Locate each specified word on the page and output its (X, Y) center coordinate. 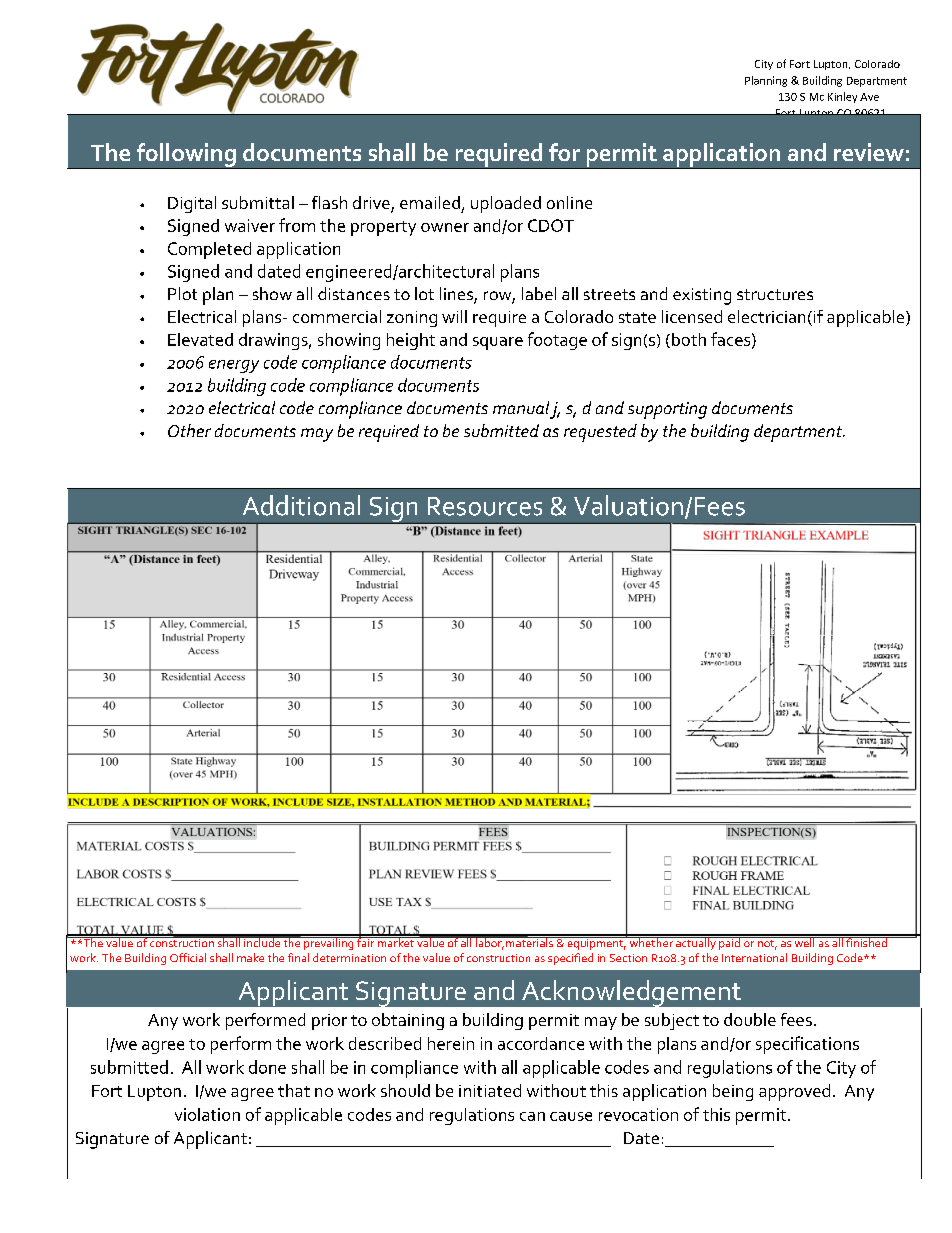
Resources (485, 506)
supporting (667, 410)
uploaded (506, 204)
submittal (258, 202)
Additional (301, 505)
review (869, 152)
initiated (490, 1090)
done (267, 1067)
